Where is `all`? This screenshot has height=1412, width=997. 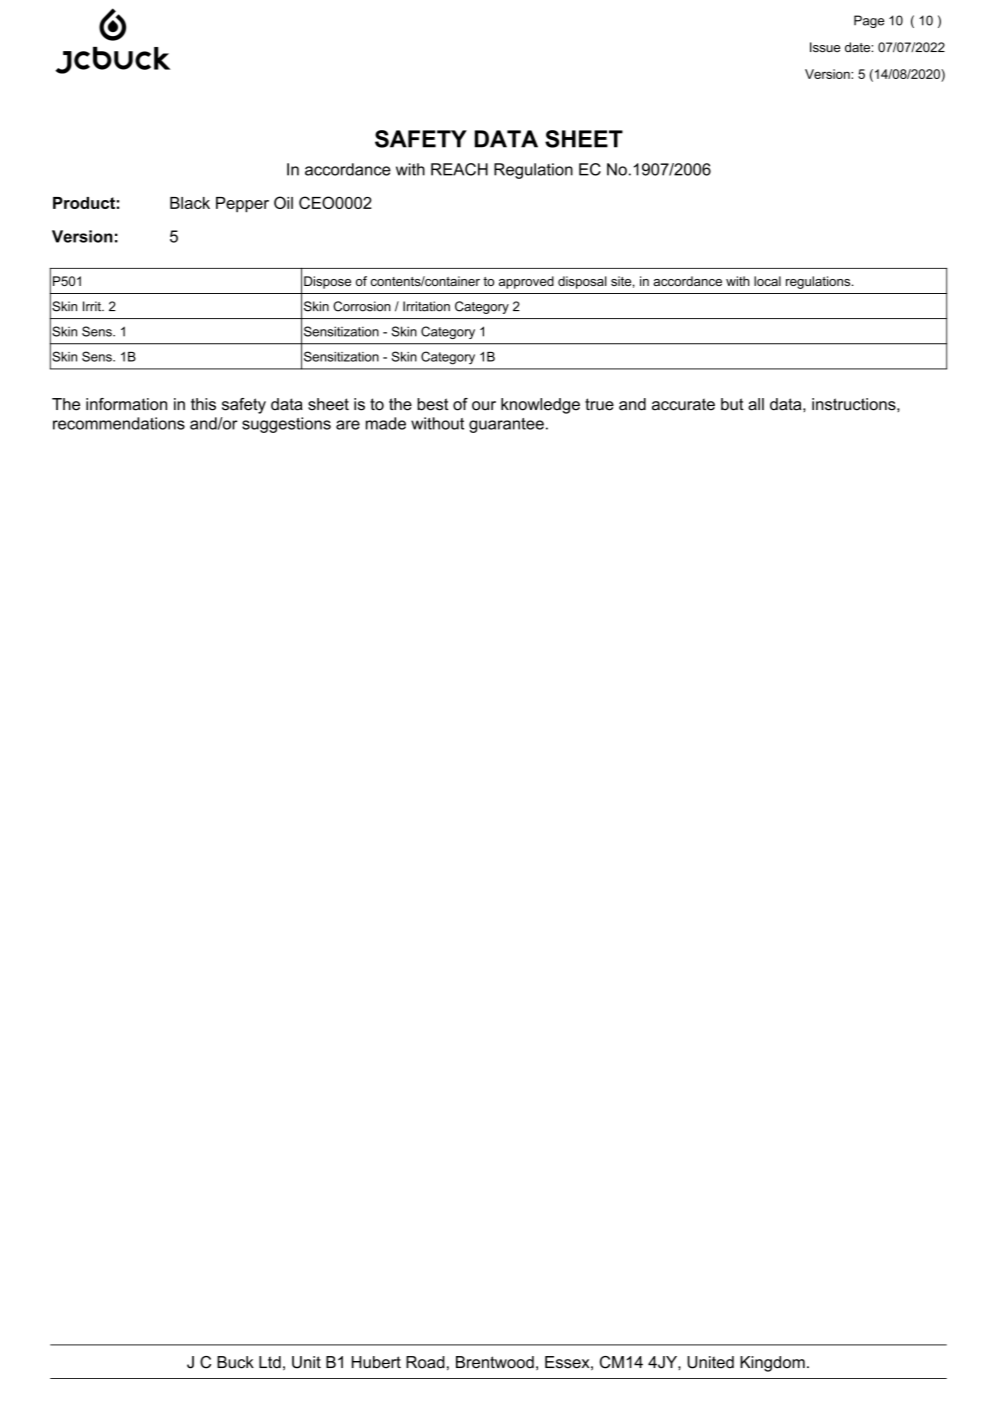 all is located at coordinates (756, 404).
